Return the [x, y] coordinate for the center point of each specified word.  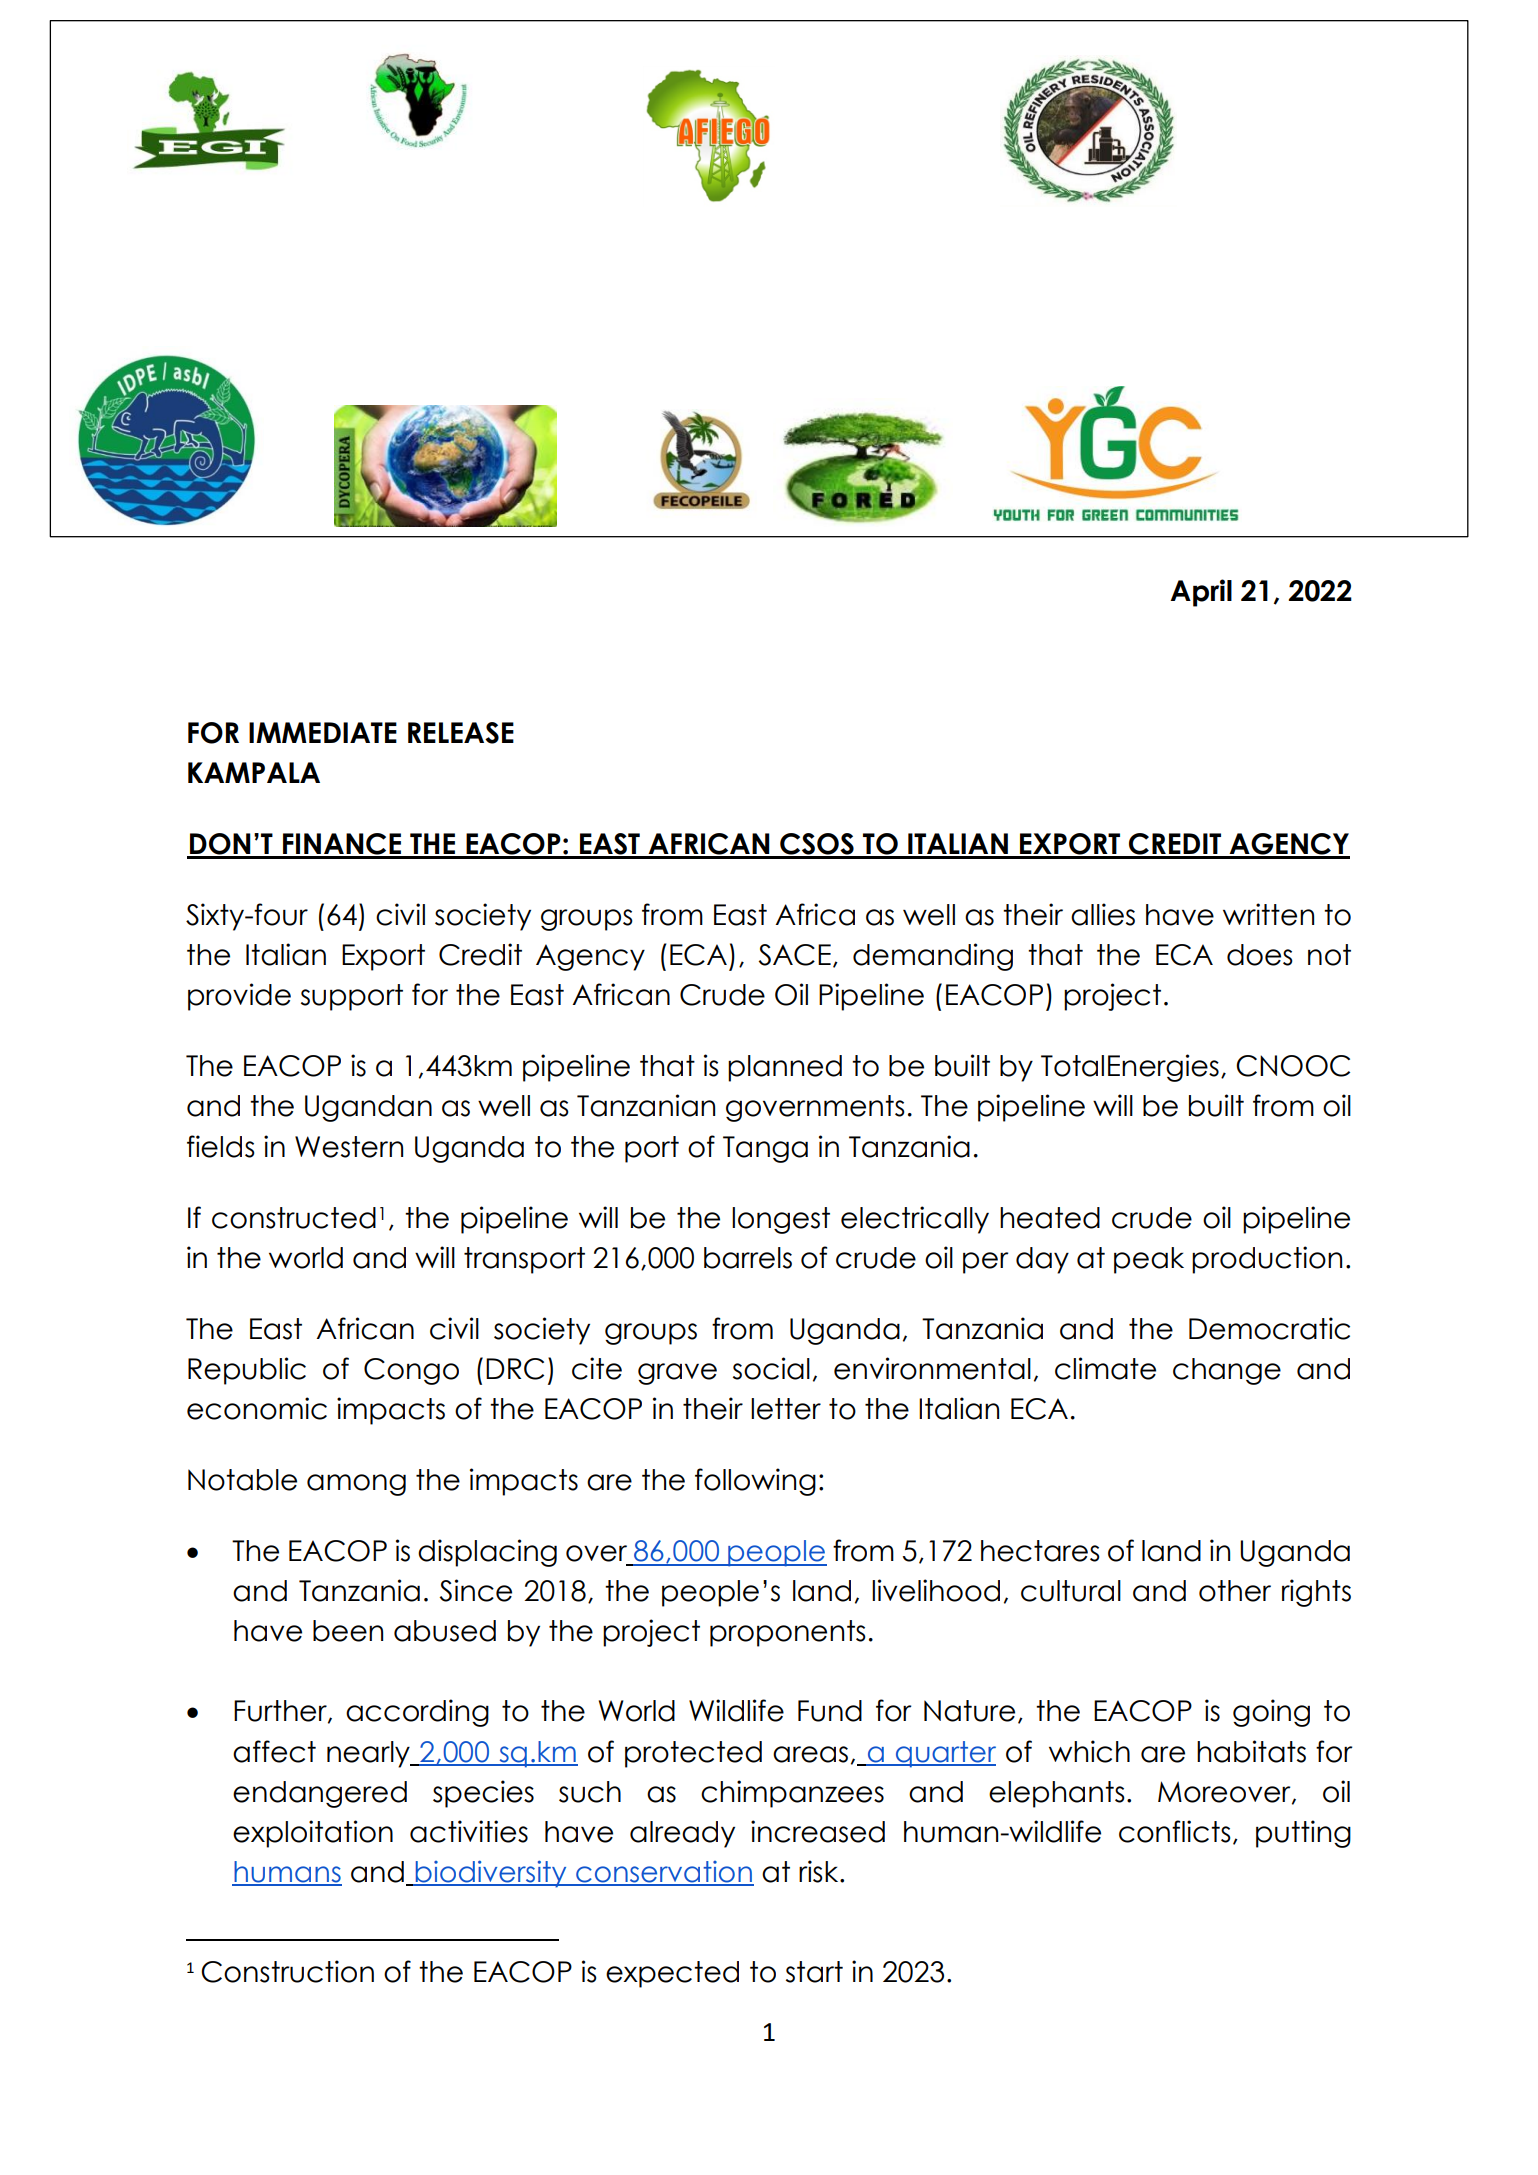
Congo [411, 1371]
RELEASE [461, 733]
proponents [788, 1633]
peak [1149, 1260]
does [1260, 955]
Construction [287, 1971]
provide [239, 997]
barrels [748, 1258]
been [348, 1631]
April [1201, 593]
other [1235, 1591]
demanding [933, 957]
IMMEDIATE [323, 732]
